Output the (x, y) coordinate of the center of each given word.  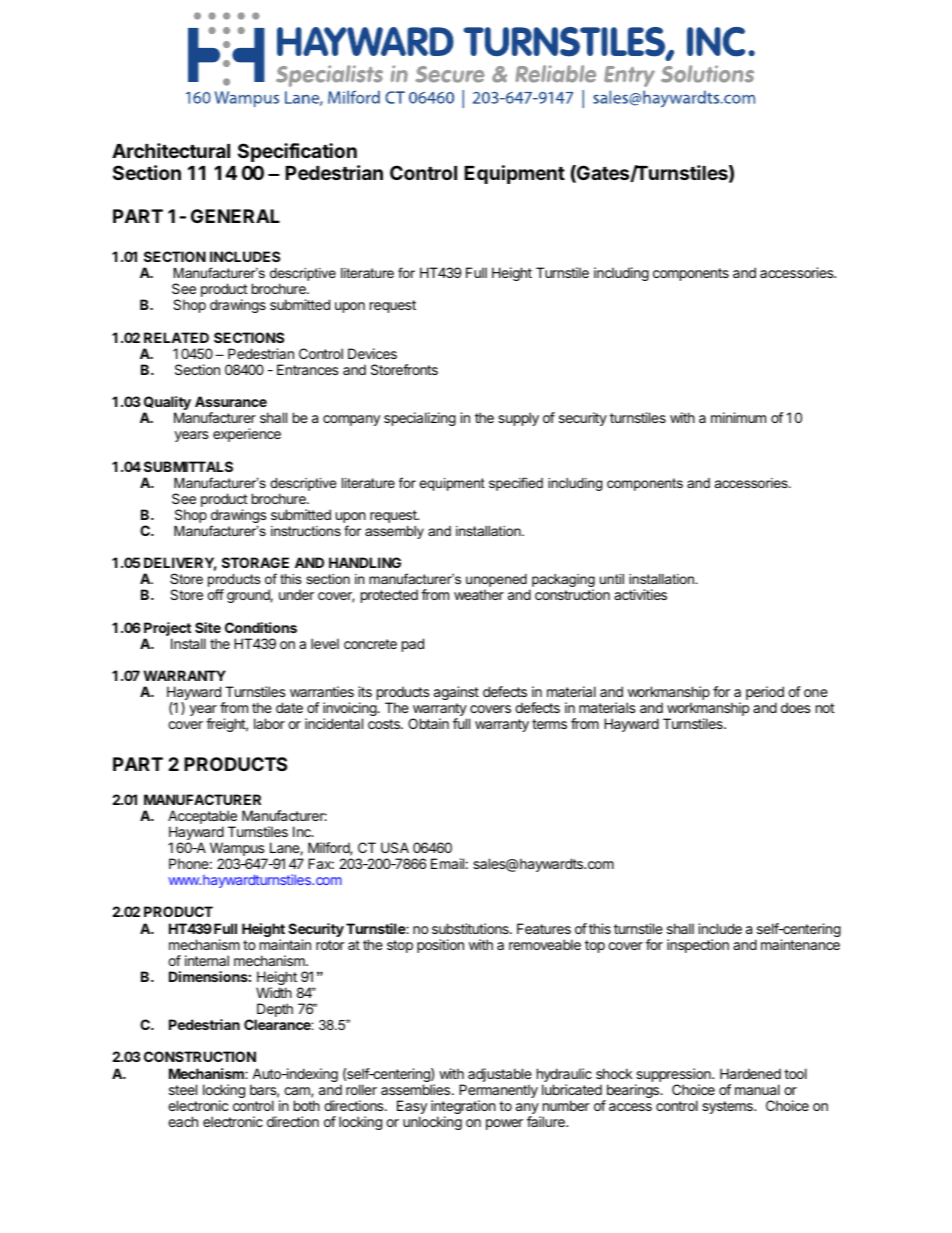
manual (757, 1089)
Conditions (261, 627)
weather (479, 594)
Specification (297, 152)
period (765, 694)
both (307, 1105)
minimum (738, 417)
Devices (372, 353)
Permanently (498, 1092)
